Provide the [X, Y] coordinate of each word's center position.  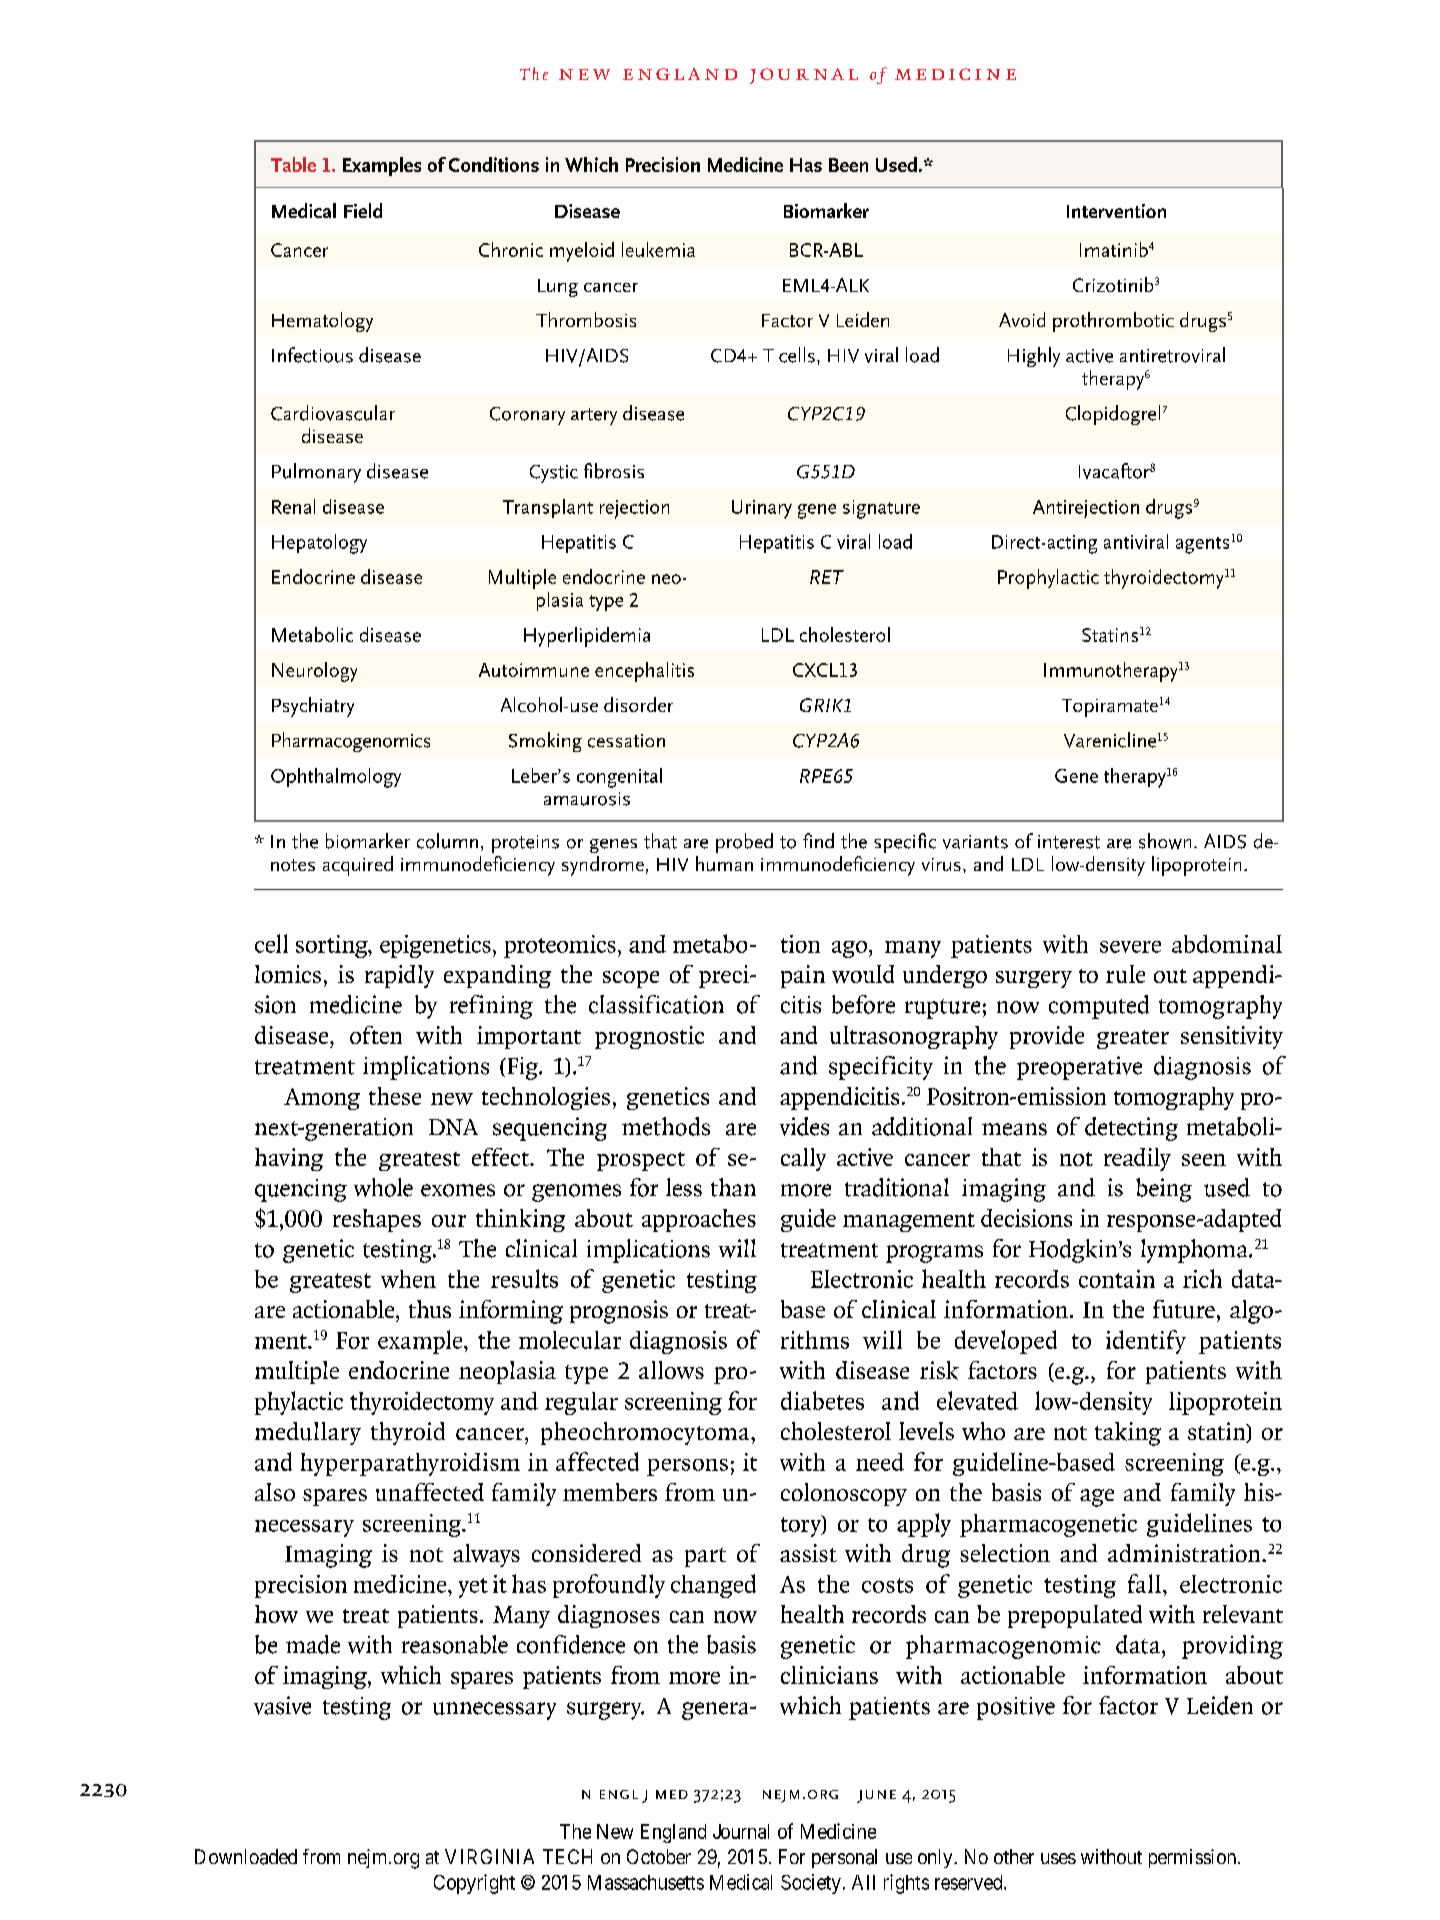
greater [1133, 1039]
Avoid [1022, 319]
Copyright [474, 1884]
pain [803, 976]
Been [848, 165]
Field [363, 210]
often [376, 1035]
